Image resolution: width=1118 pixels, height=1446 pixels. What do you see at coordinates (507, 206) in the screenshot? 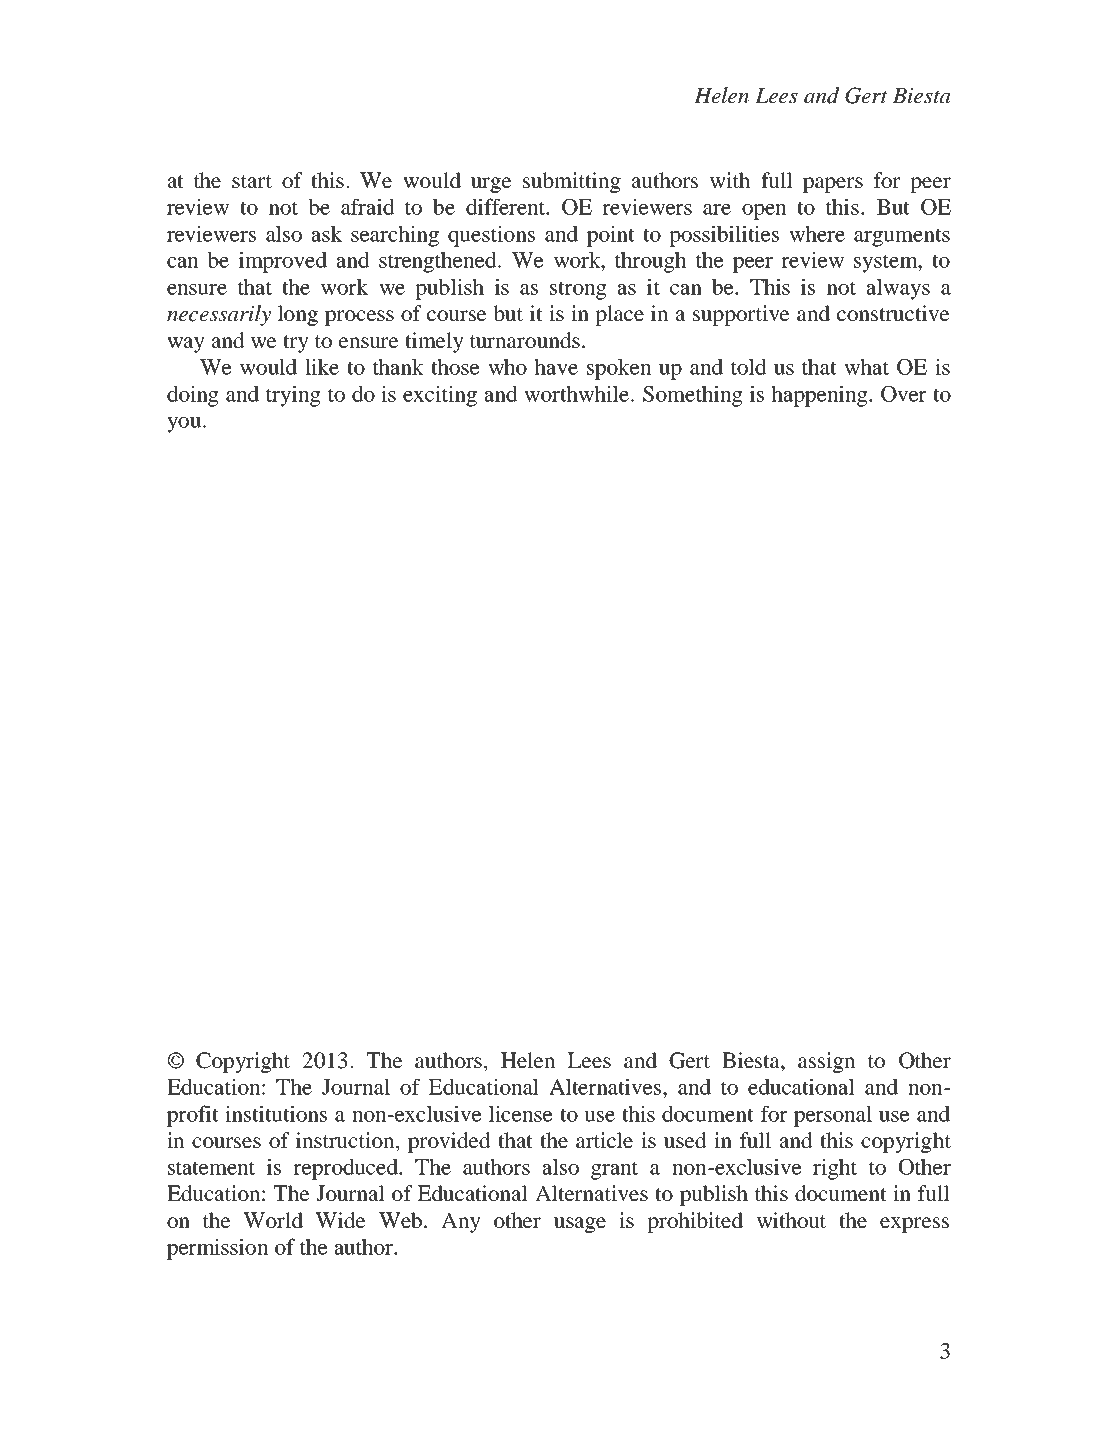
I see `different` at bounding box center [507, 206].
